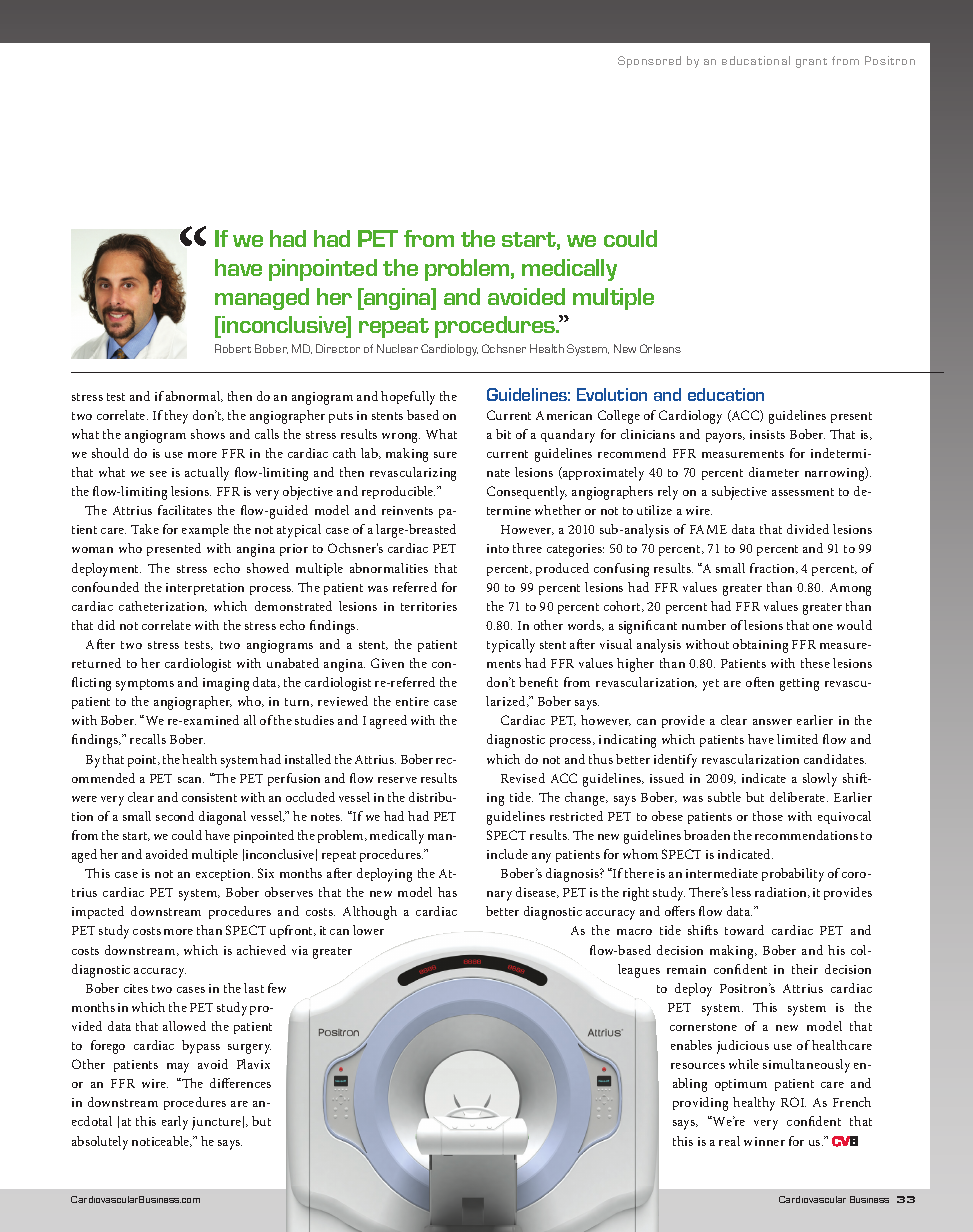 The height and width of the screenshot is (1232, 973). I want to click on early, so click(175, 1123).
